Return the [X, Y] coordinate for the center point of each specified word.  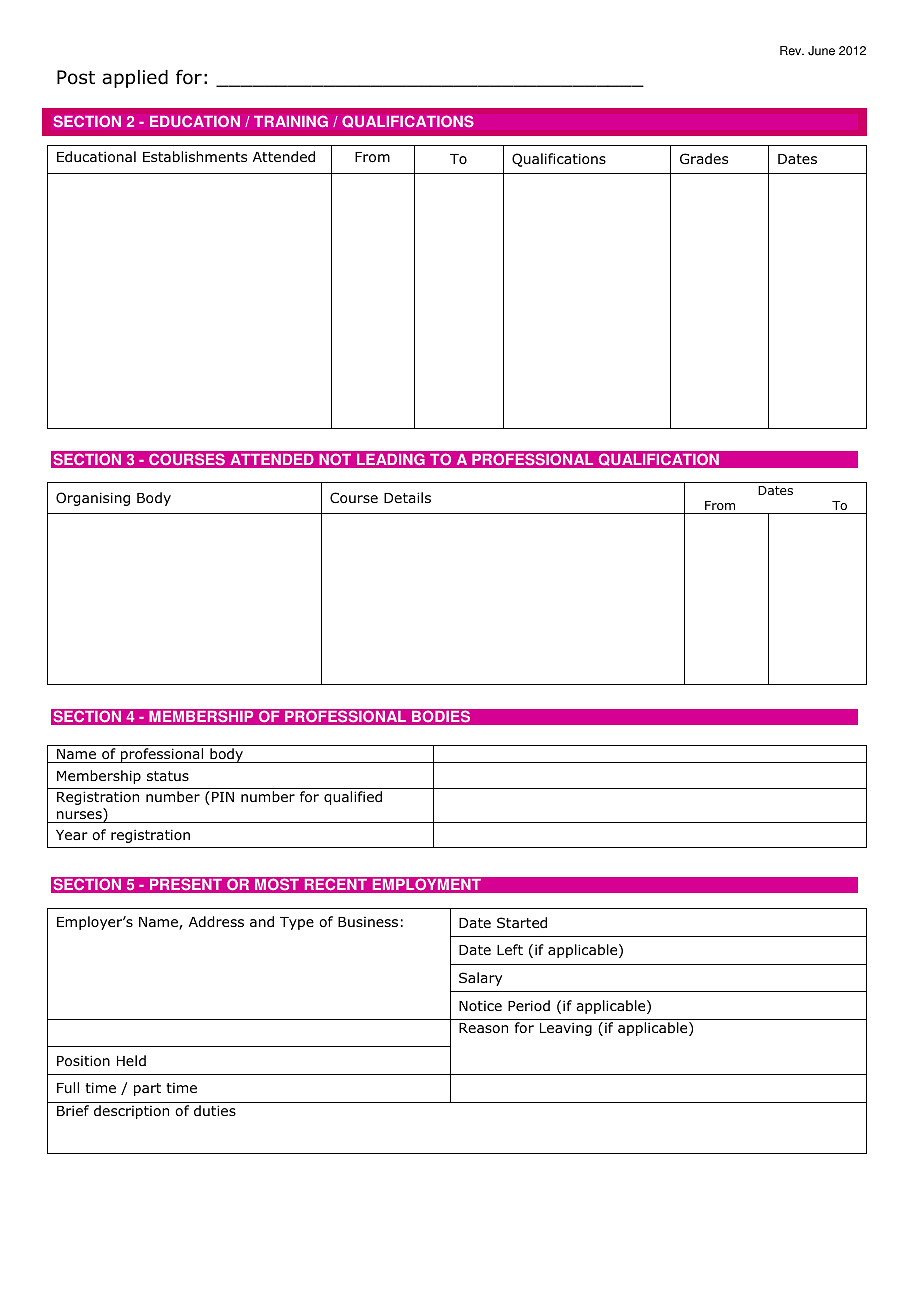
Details [407, 497]
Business [368, 922]
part [147, 1089]
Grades [704, 158]
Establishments [195, 156]
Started [522, 922]
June [821, 51]
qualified [353, 798]
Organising [93, 499]
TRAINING [291, 121]
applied [135, 79]
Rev [792, 51]
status [168, 776]
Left [510, 949]
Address [216, 922]
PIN [223, 797]
